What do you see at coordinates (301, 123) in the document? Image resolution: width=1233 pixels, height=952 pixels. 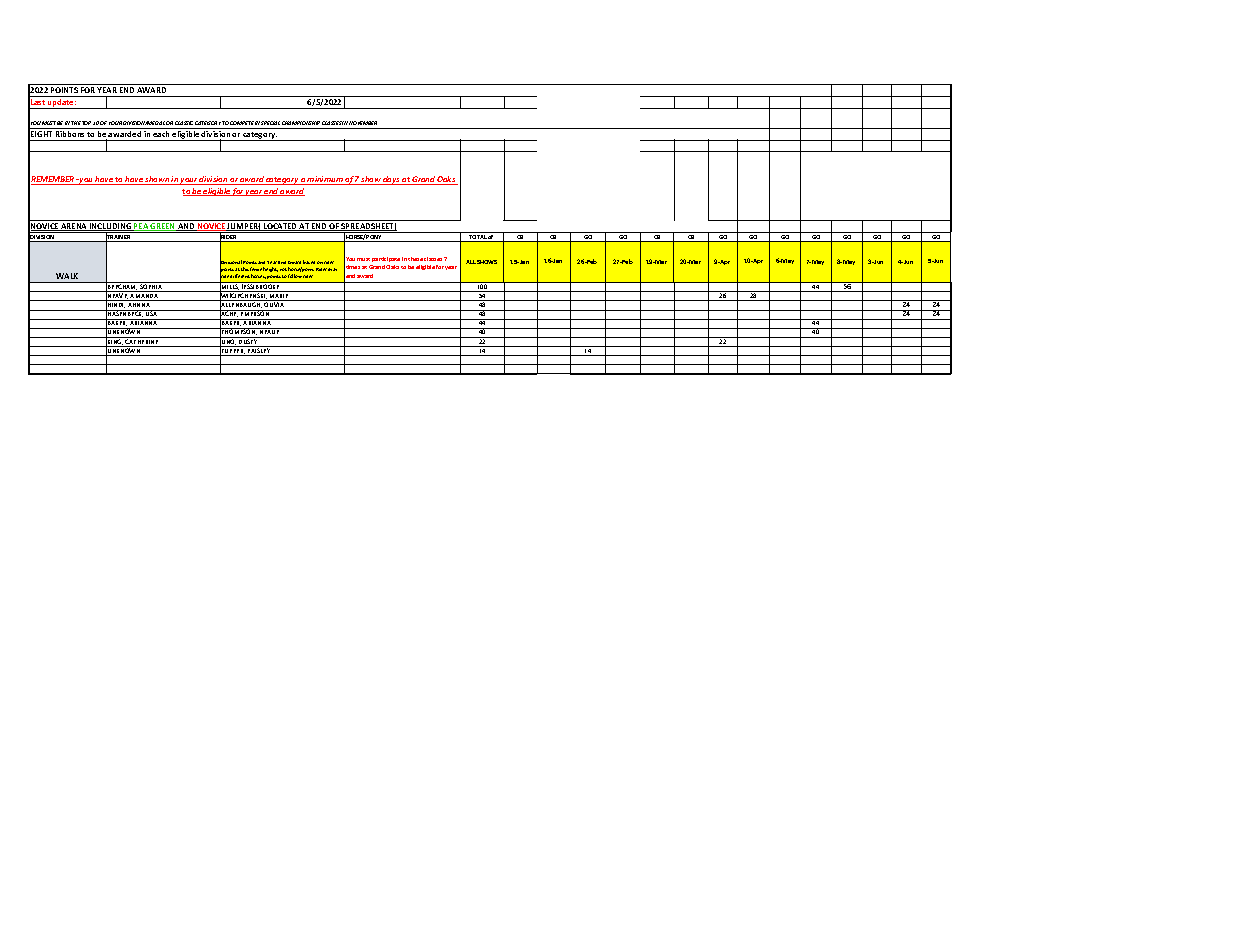 I see `CHAMPIONSHIP` at bounding box center [301, 123].
